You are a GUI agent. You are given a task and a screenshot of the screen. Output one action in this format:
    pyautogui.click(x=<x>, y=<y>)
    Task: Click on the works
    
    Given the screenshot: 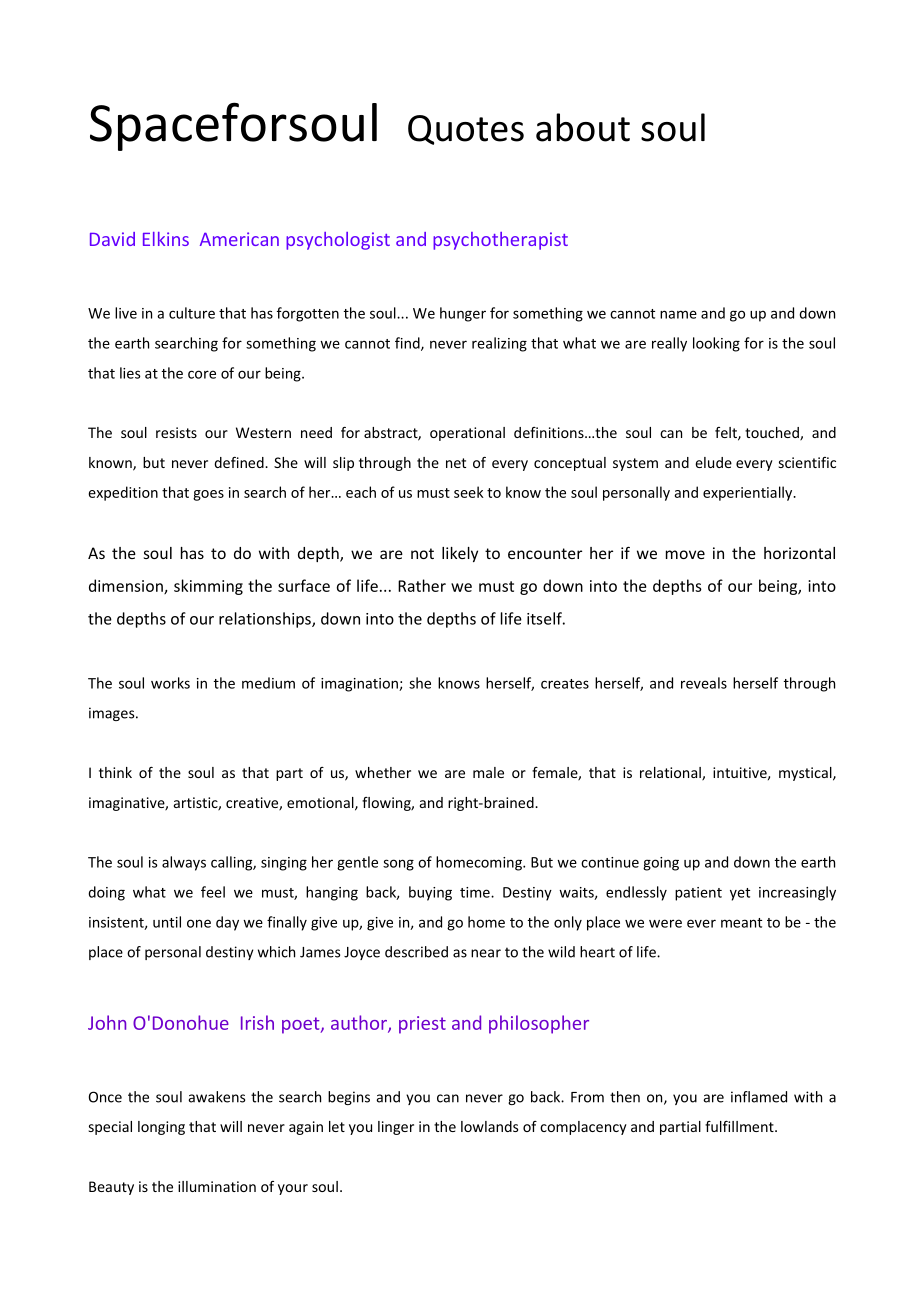 What is the action you would take?
    pyautogui.click(x=170, y=683)
